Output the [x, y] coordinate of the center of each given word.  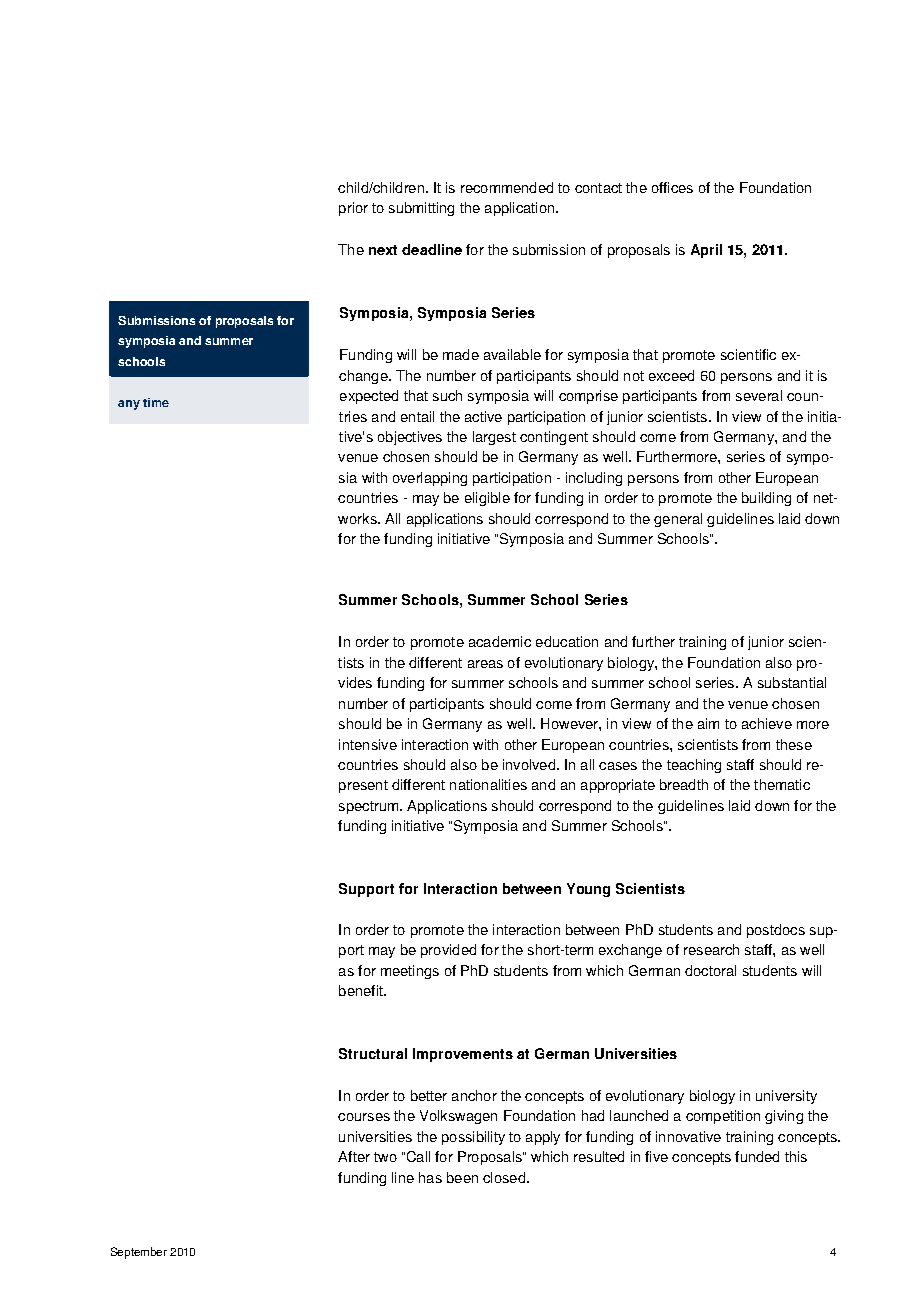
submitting [421, 209]
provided [448, 951]
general [678, 520]
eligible [487, 499]
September [139, 1253]
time [156, 402]
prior [353, 209]
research [711, 949]
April [706, 251]
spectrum [370, 807]
